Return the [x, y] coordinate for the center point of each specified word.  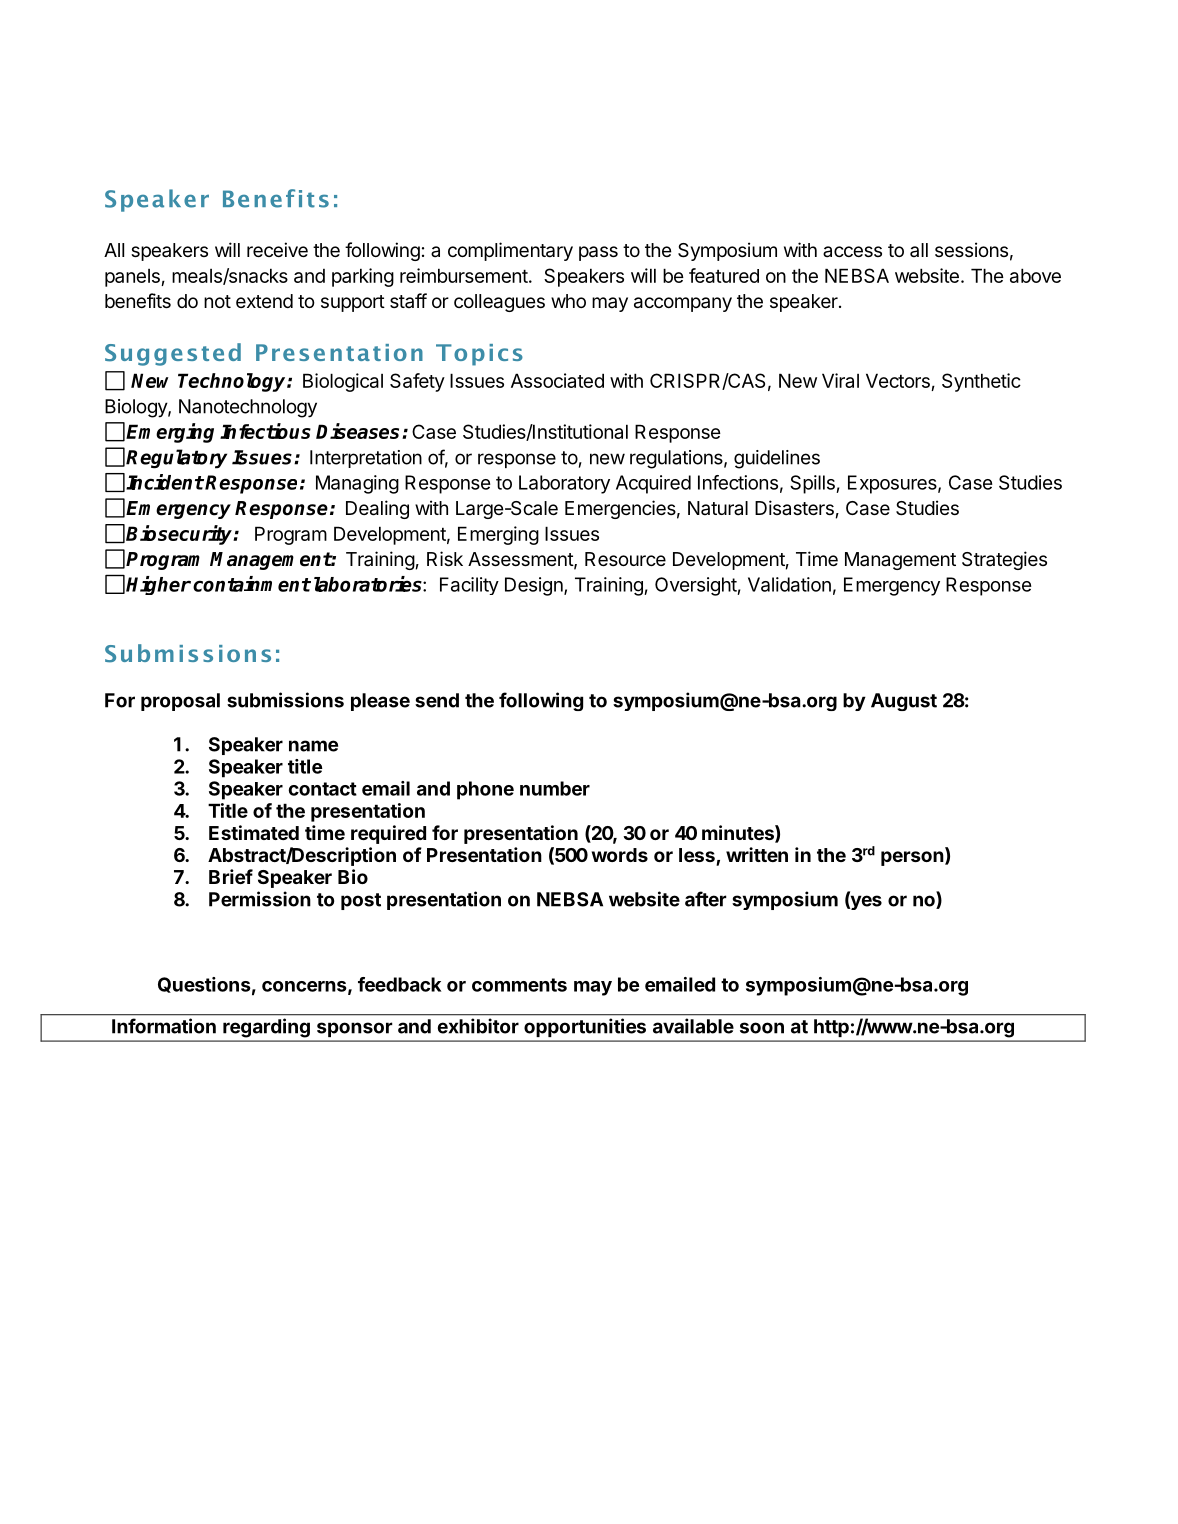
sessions [971, 249]
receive [277, 249]
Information [164, 1026]
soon [762, 1028]
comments [519, 985]
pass [598, 253]
